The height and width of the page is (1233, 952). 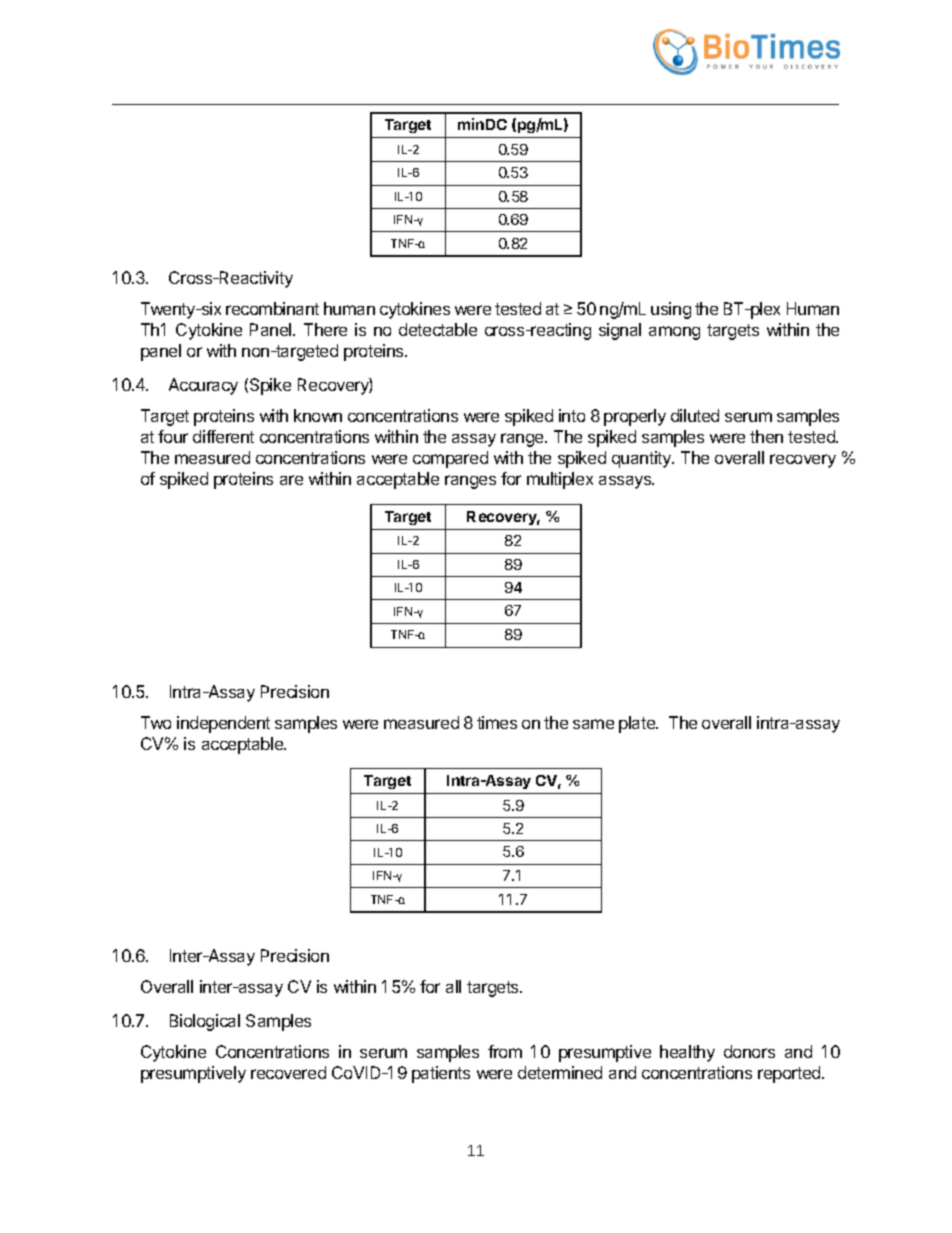 I want to click on Biological, so click(x=205, y=1022).
